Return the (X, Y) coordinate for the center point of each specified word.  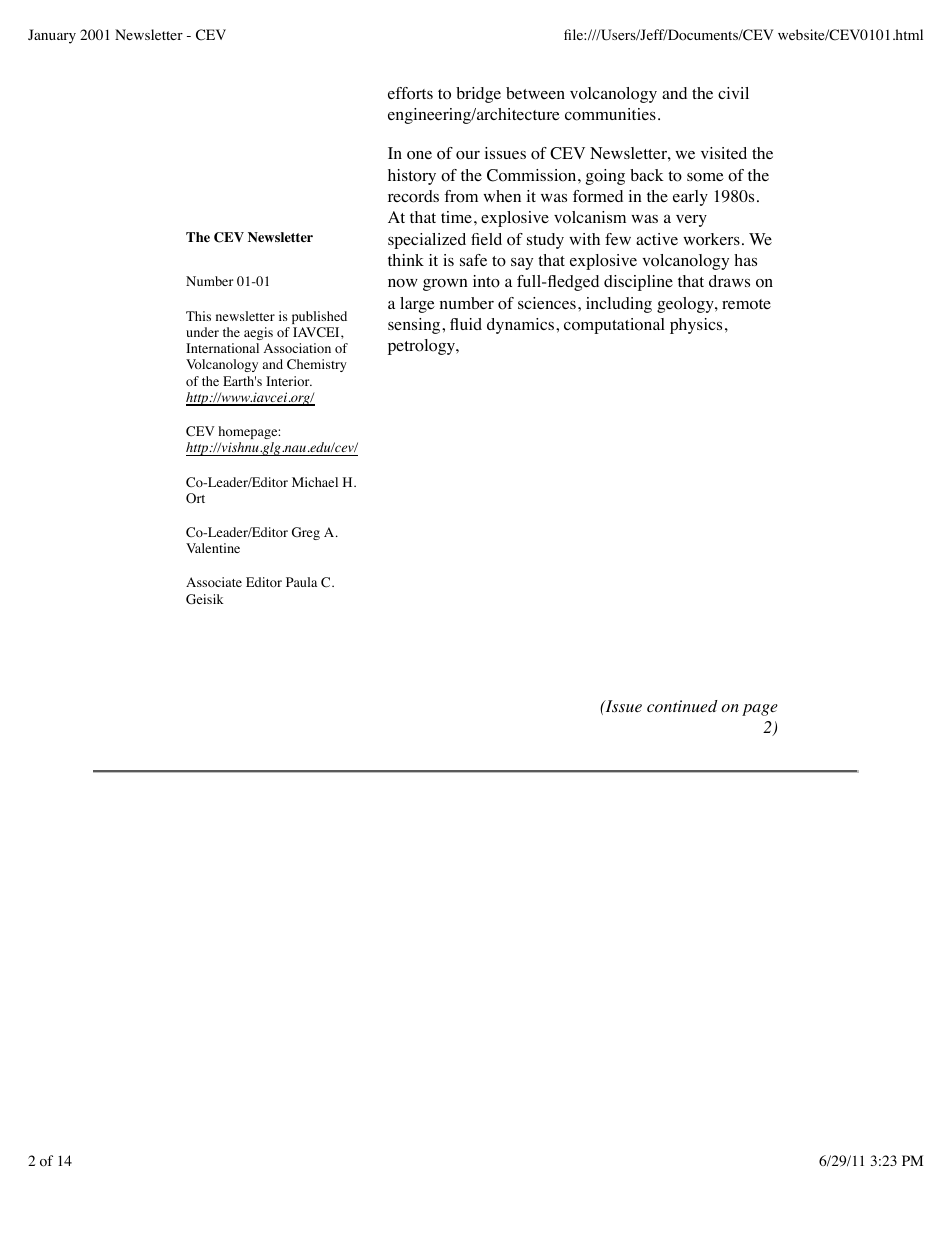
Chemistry (317, 365)
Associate (214, 582)
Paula (301, 582)
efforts (410, 93)
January (52, 36)
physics (696, 326)
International (222, 348)
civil (733, 93)
